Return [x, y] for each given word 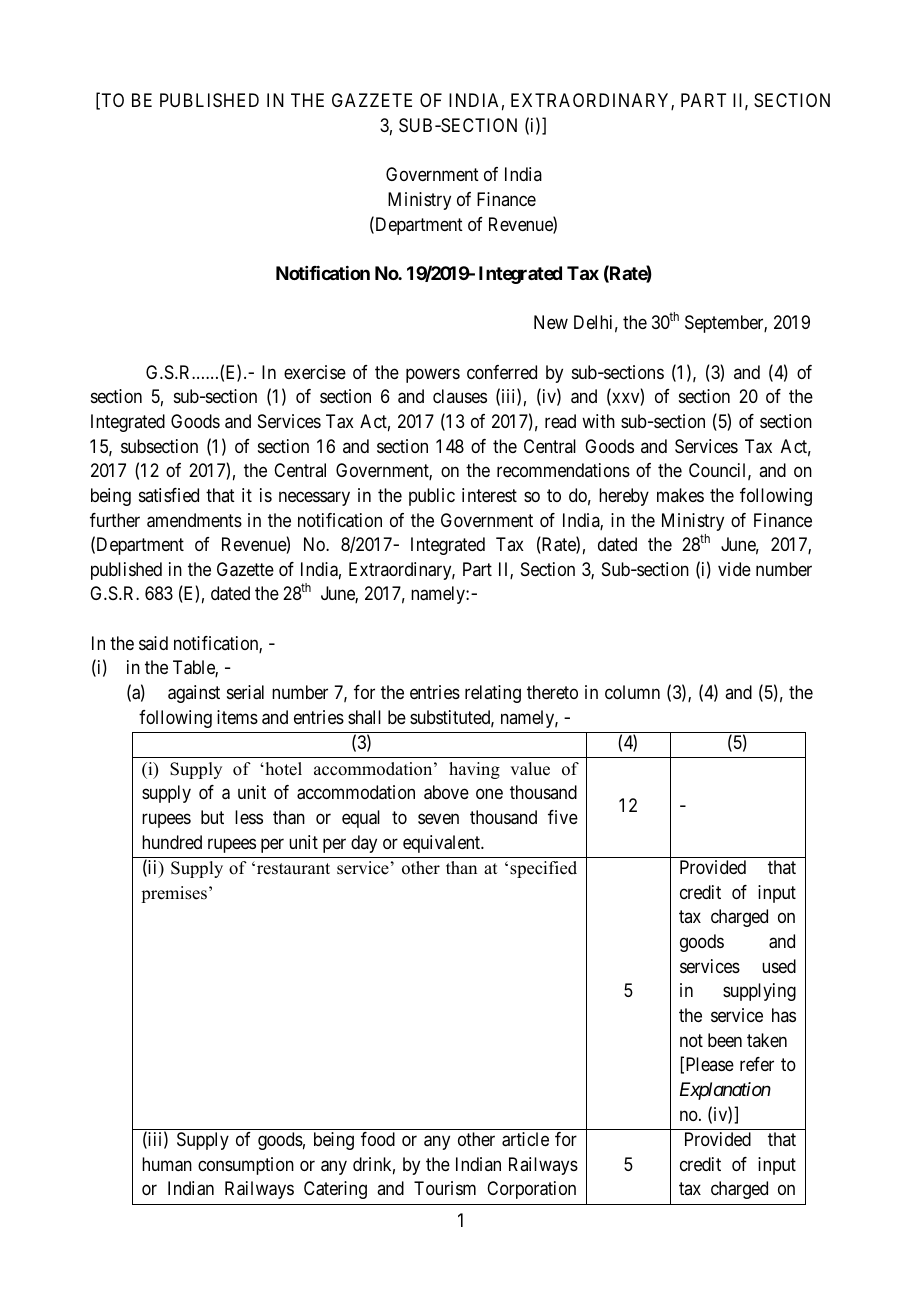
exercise [315, 372]
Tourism [445, 1188]
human [167, 1164]
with [598, 421]
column [632, 692]
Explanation [725, 1091]
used [779, 966]
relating [493, 694]
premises [174, 894]
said [153, 643]
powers [433, 375]
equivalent [443, 844]
